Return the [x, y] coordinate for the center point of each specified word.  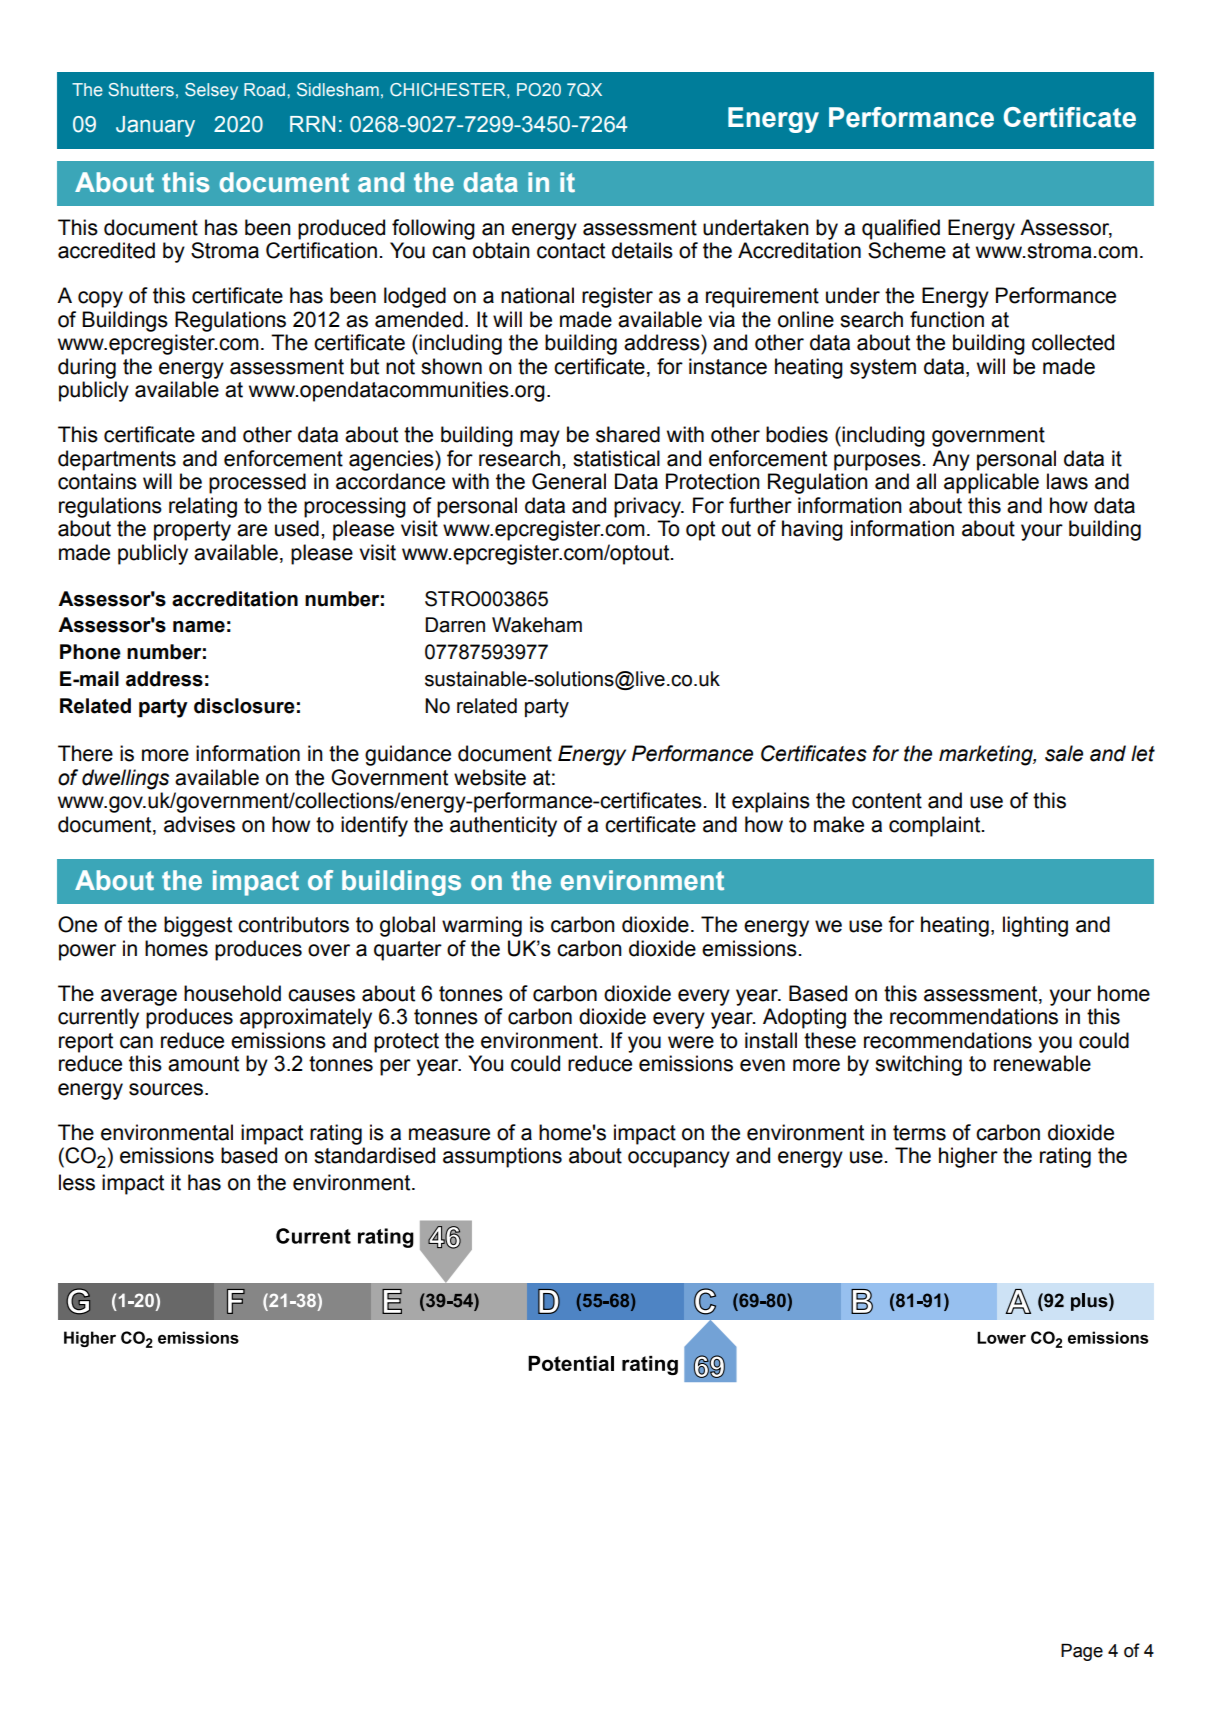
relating [203, 507]
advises [199, 824]
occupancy [679, 1159]
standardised [374, 1155]
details [642, 250]
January [155, 126]
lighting [1035, 926]
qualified [901, 229]
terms [919, 1133]
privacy [649, 507]
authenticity [503, 826]
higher [968, 1157]
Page [1082, 1652]
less [77, 1182]
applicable [991, 483]
